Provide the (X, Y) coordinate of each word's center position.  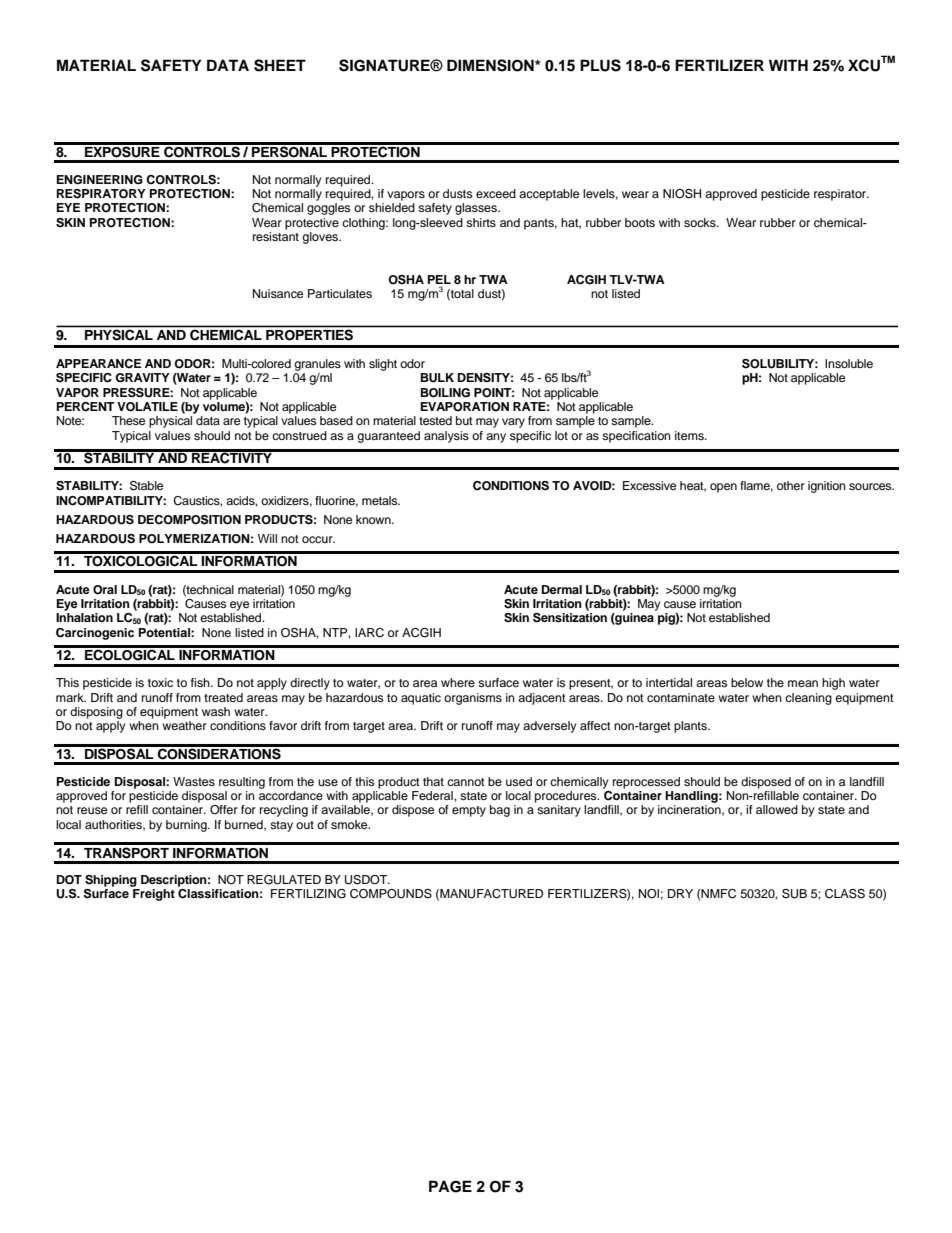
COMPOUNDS (391, 894)
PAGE (450, 1186)
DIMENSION (491, 65)
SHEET (280, 65)
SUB (794, 894)
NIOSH (682, 194)
